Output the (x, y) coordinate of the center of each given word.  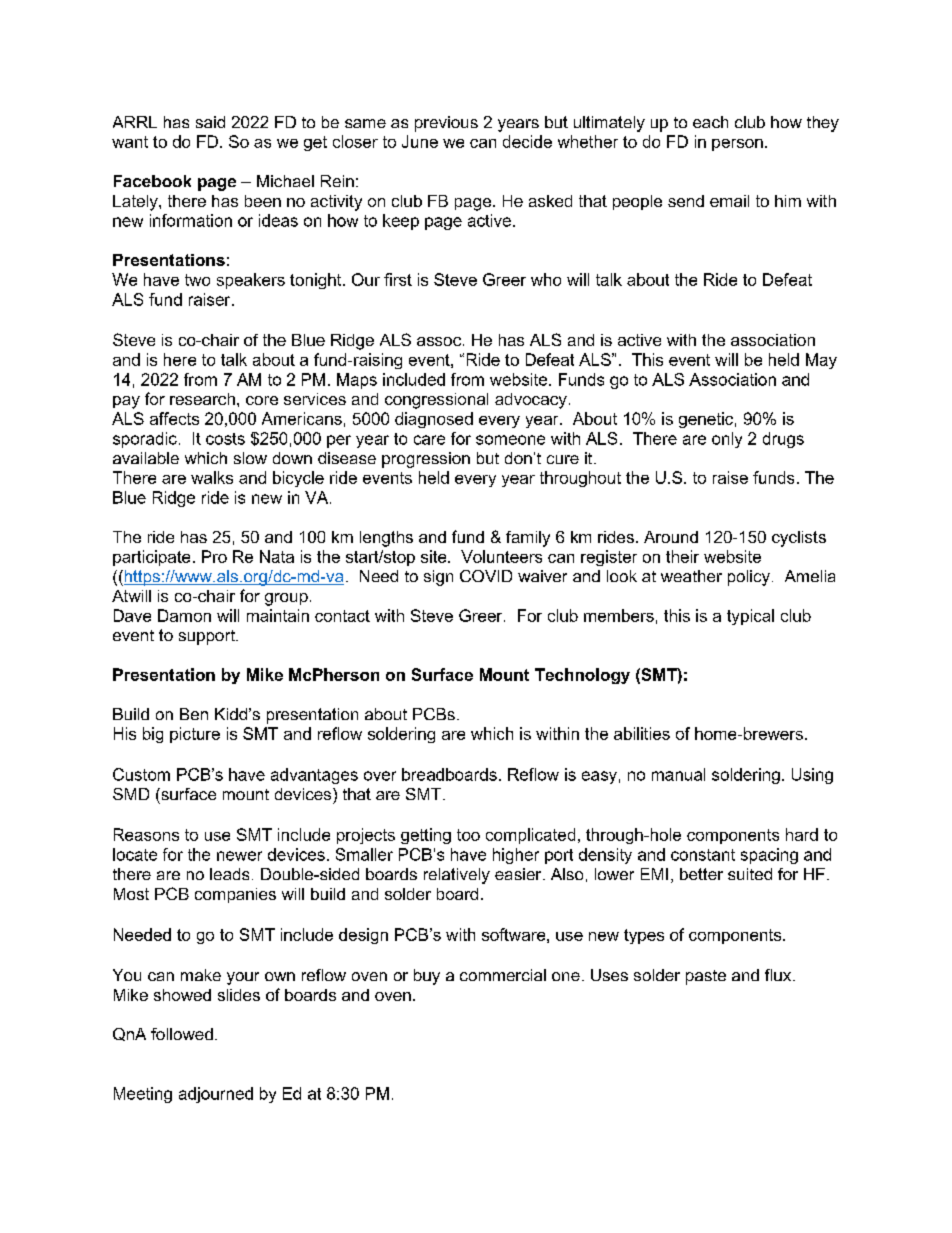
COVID (486, 576)
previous (446, 124)
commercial (503, 975)
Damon (184, 615)
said (210, 122)
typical (750, 617)
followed (182, 1034)
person (737, 145)
